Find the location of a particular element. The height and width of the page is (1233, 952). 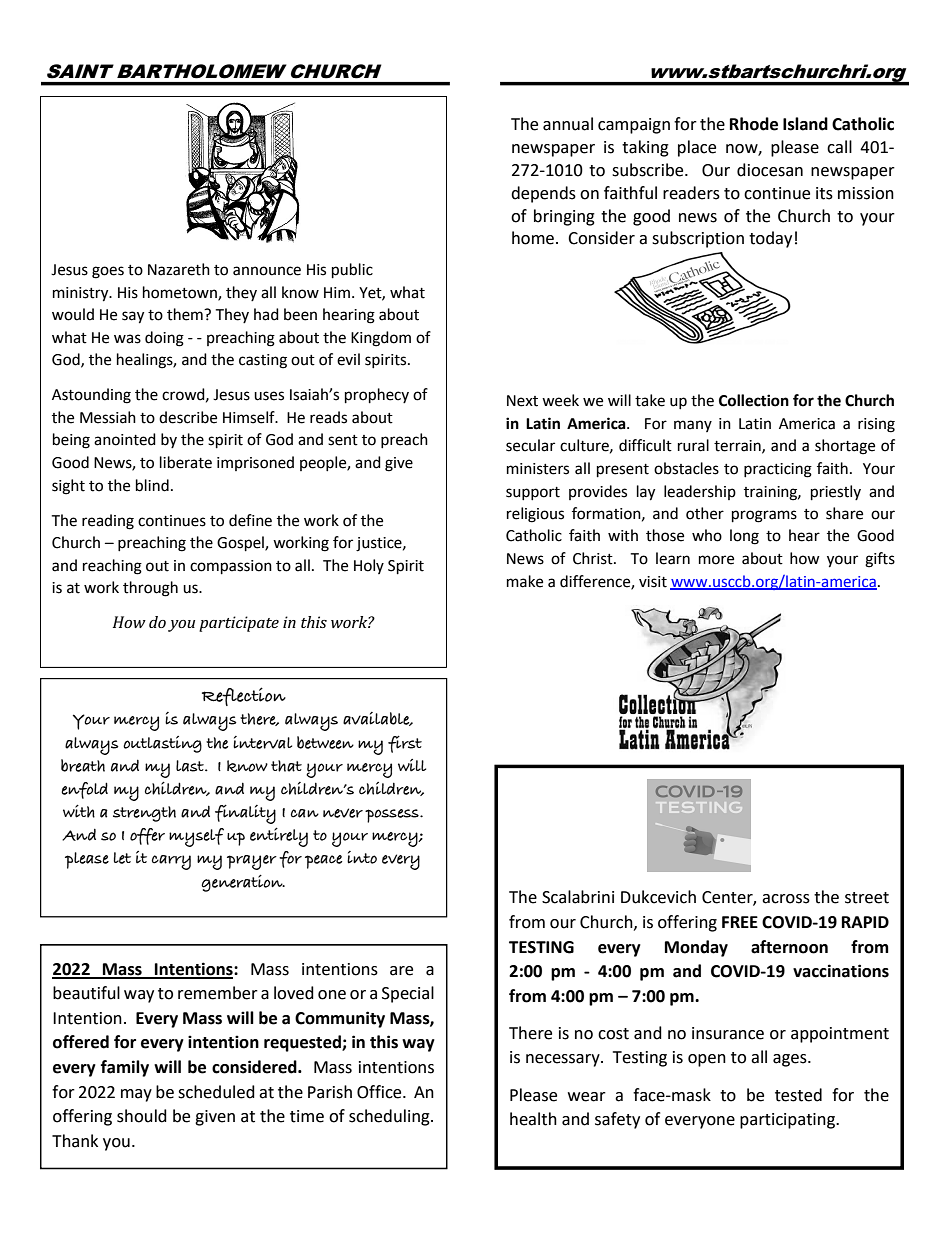

blind is located at coordinates (152, 485).
